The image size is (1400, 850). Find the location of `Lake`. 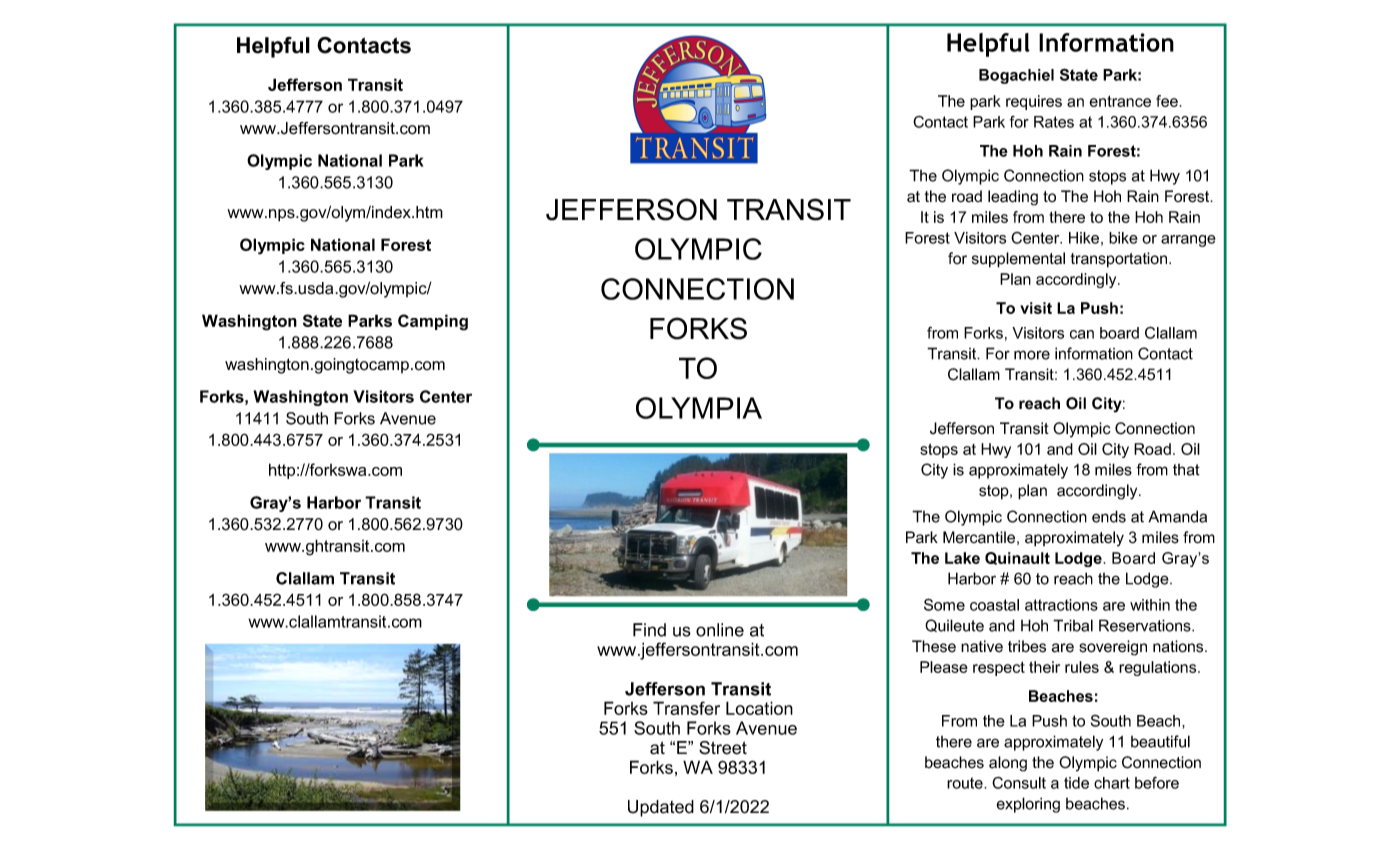

Lake is located at coordinates (962, 558).
